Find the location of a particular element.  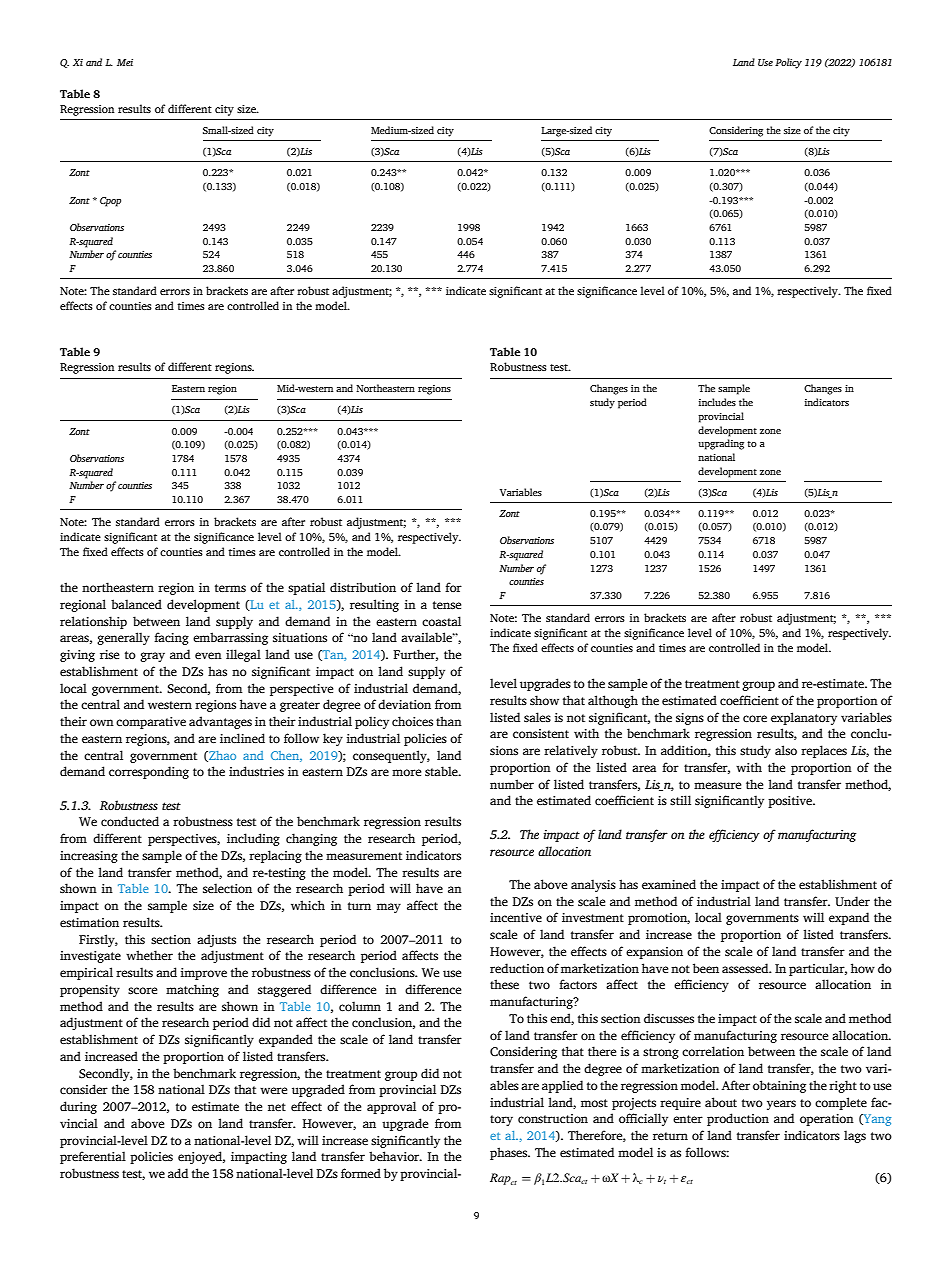

corresponding is located at coordinates (149, 772).
